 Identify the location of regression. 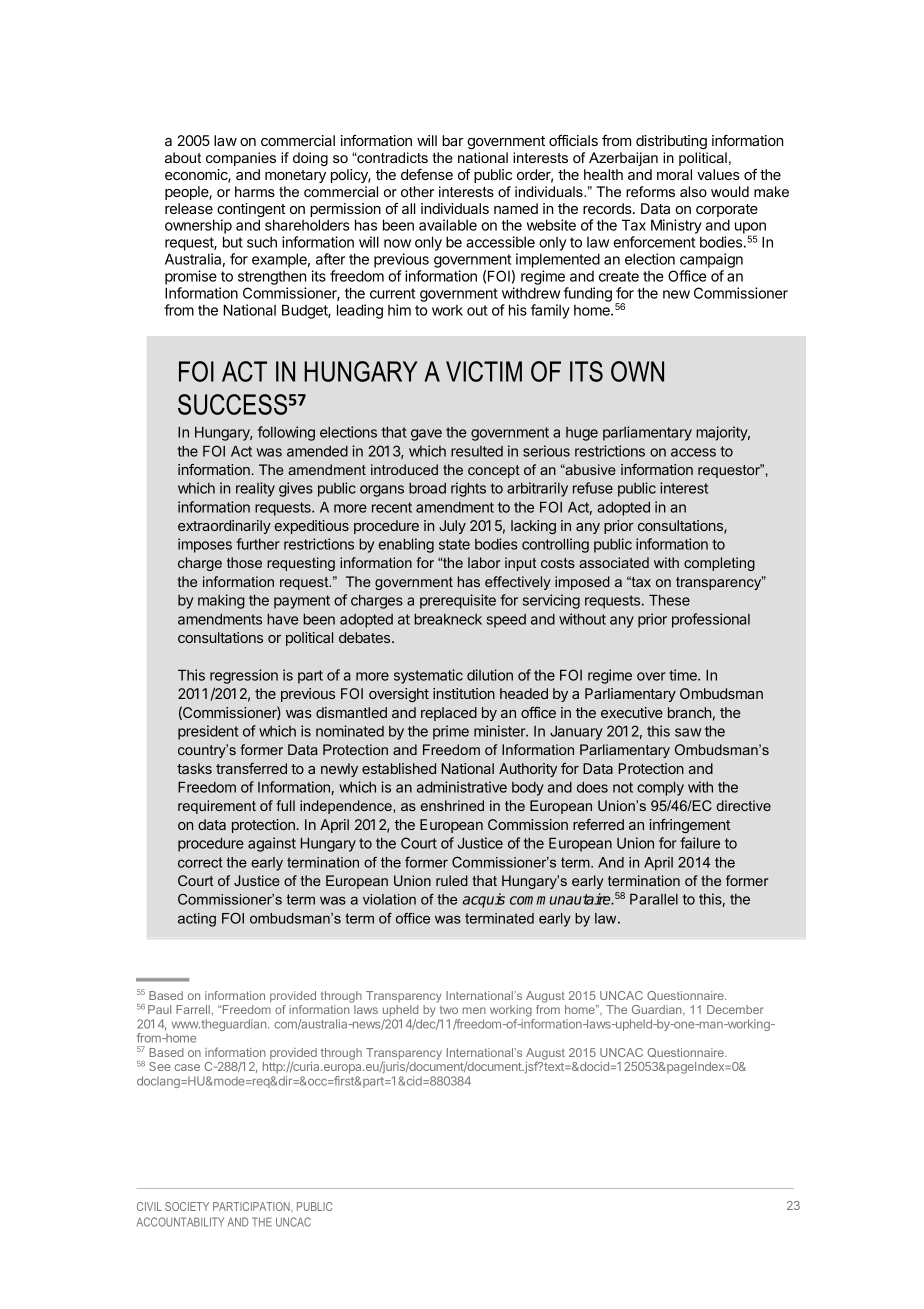
(244, 676).
